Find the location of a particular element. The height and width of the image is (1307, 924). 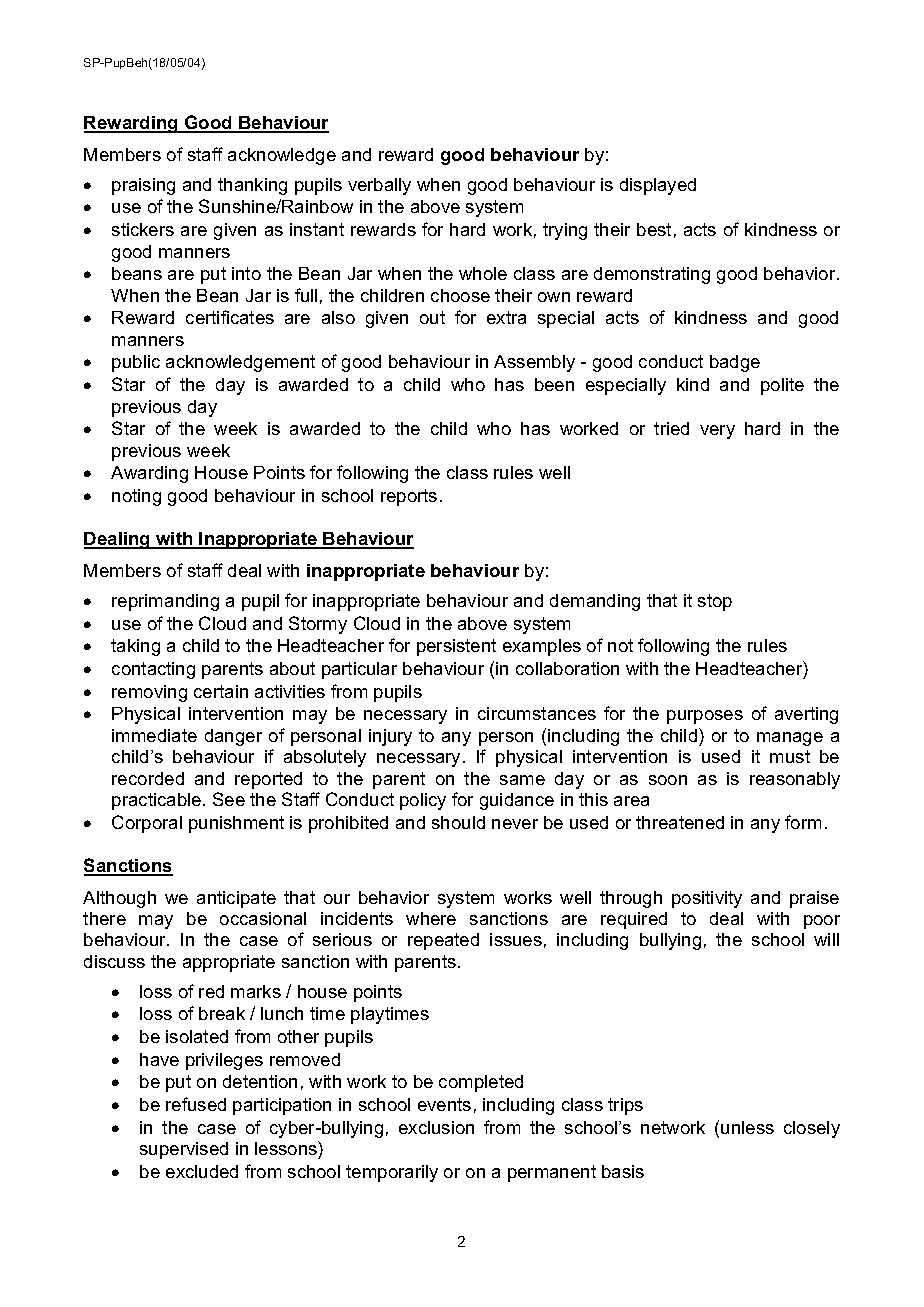

best is located at coordinates (654, 229).
